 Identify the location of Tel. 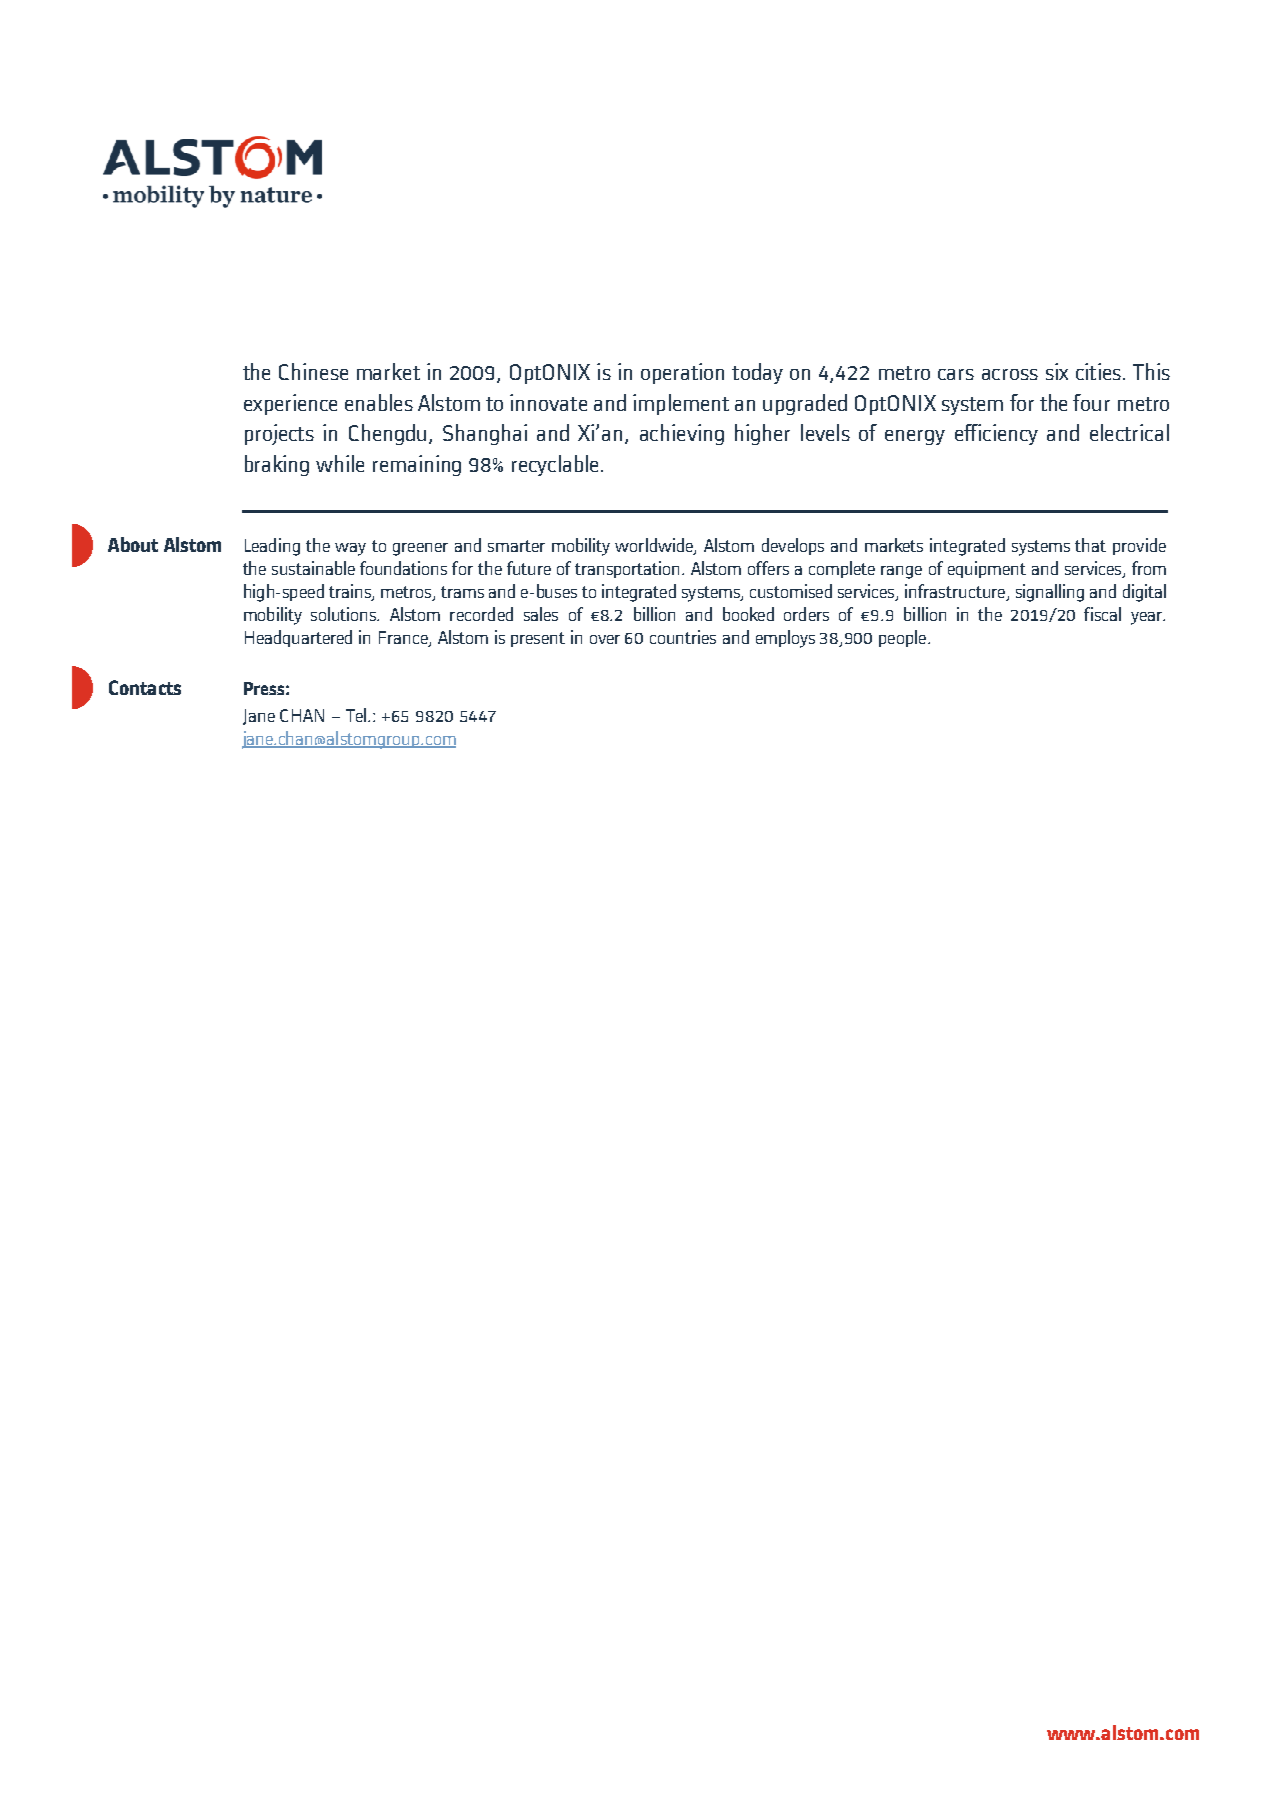
(357, 715).
